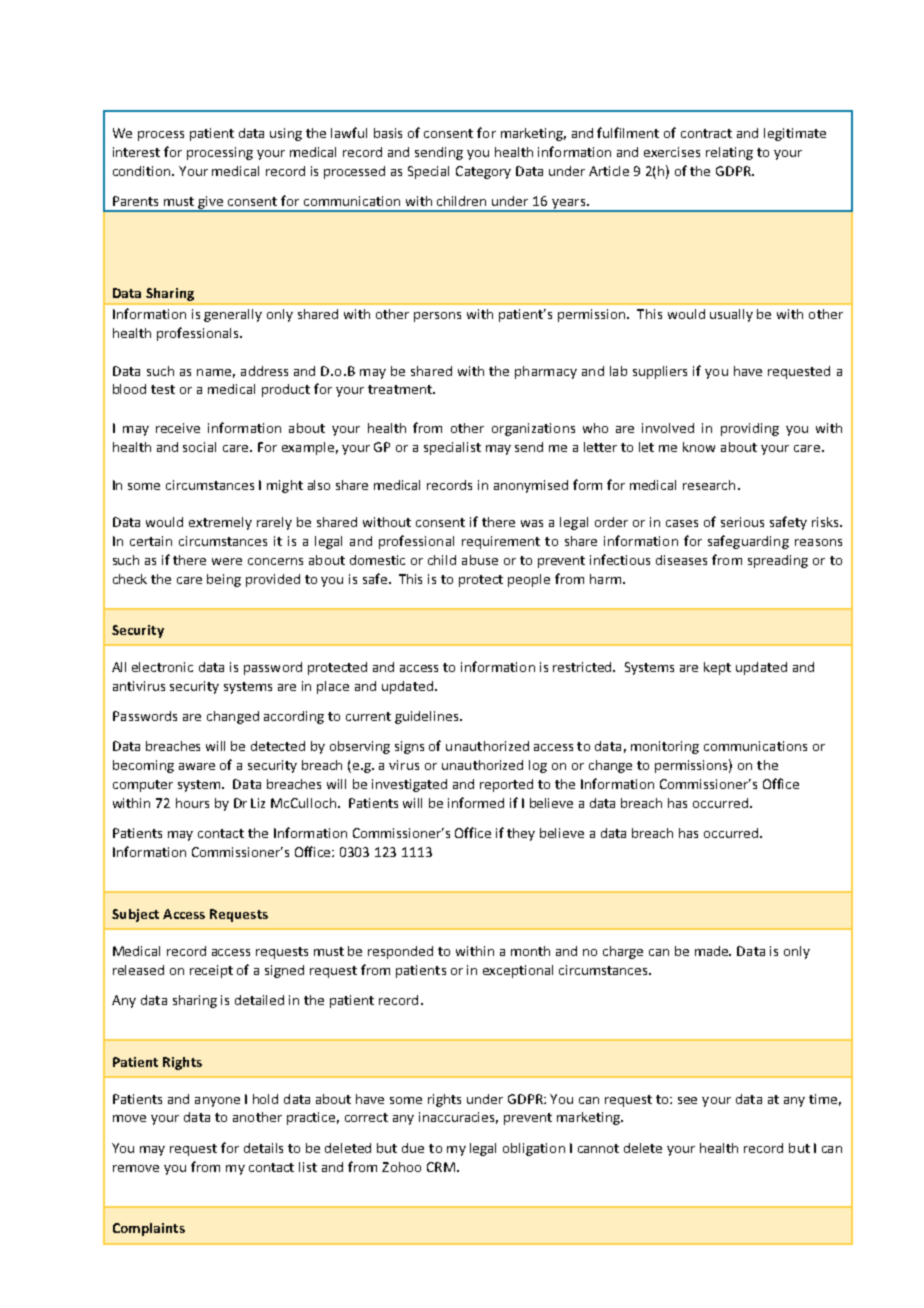  What do you see at coordinates (192, 803) in the image?
I see `hours` at bounding box center [192, 803].
